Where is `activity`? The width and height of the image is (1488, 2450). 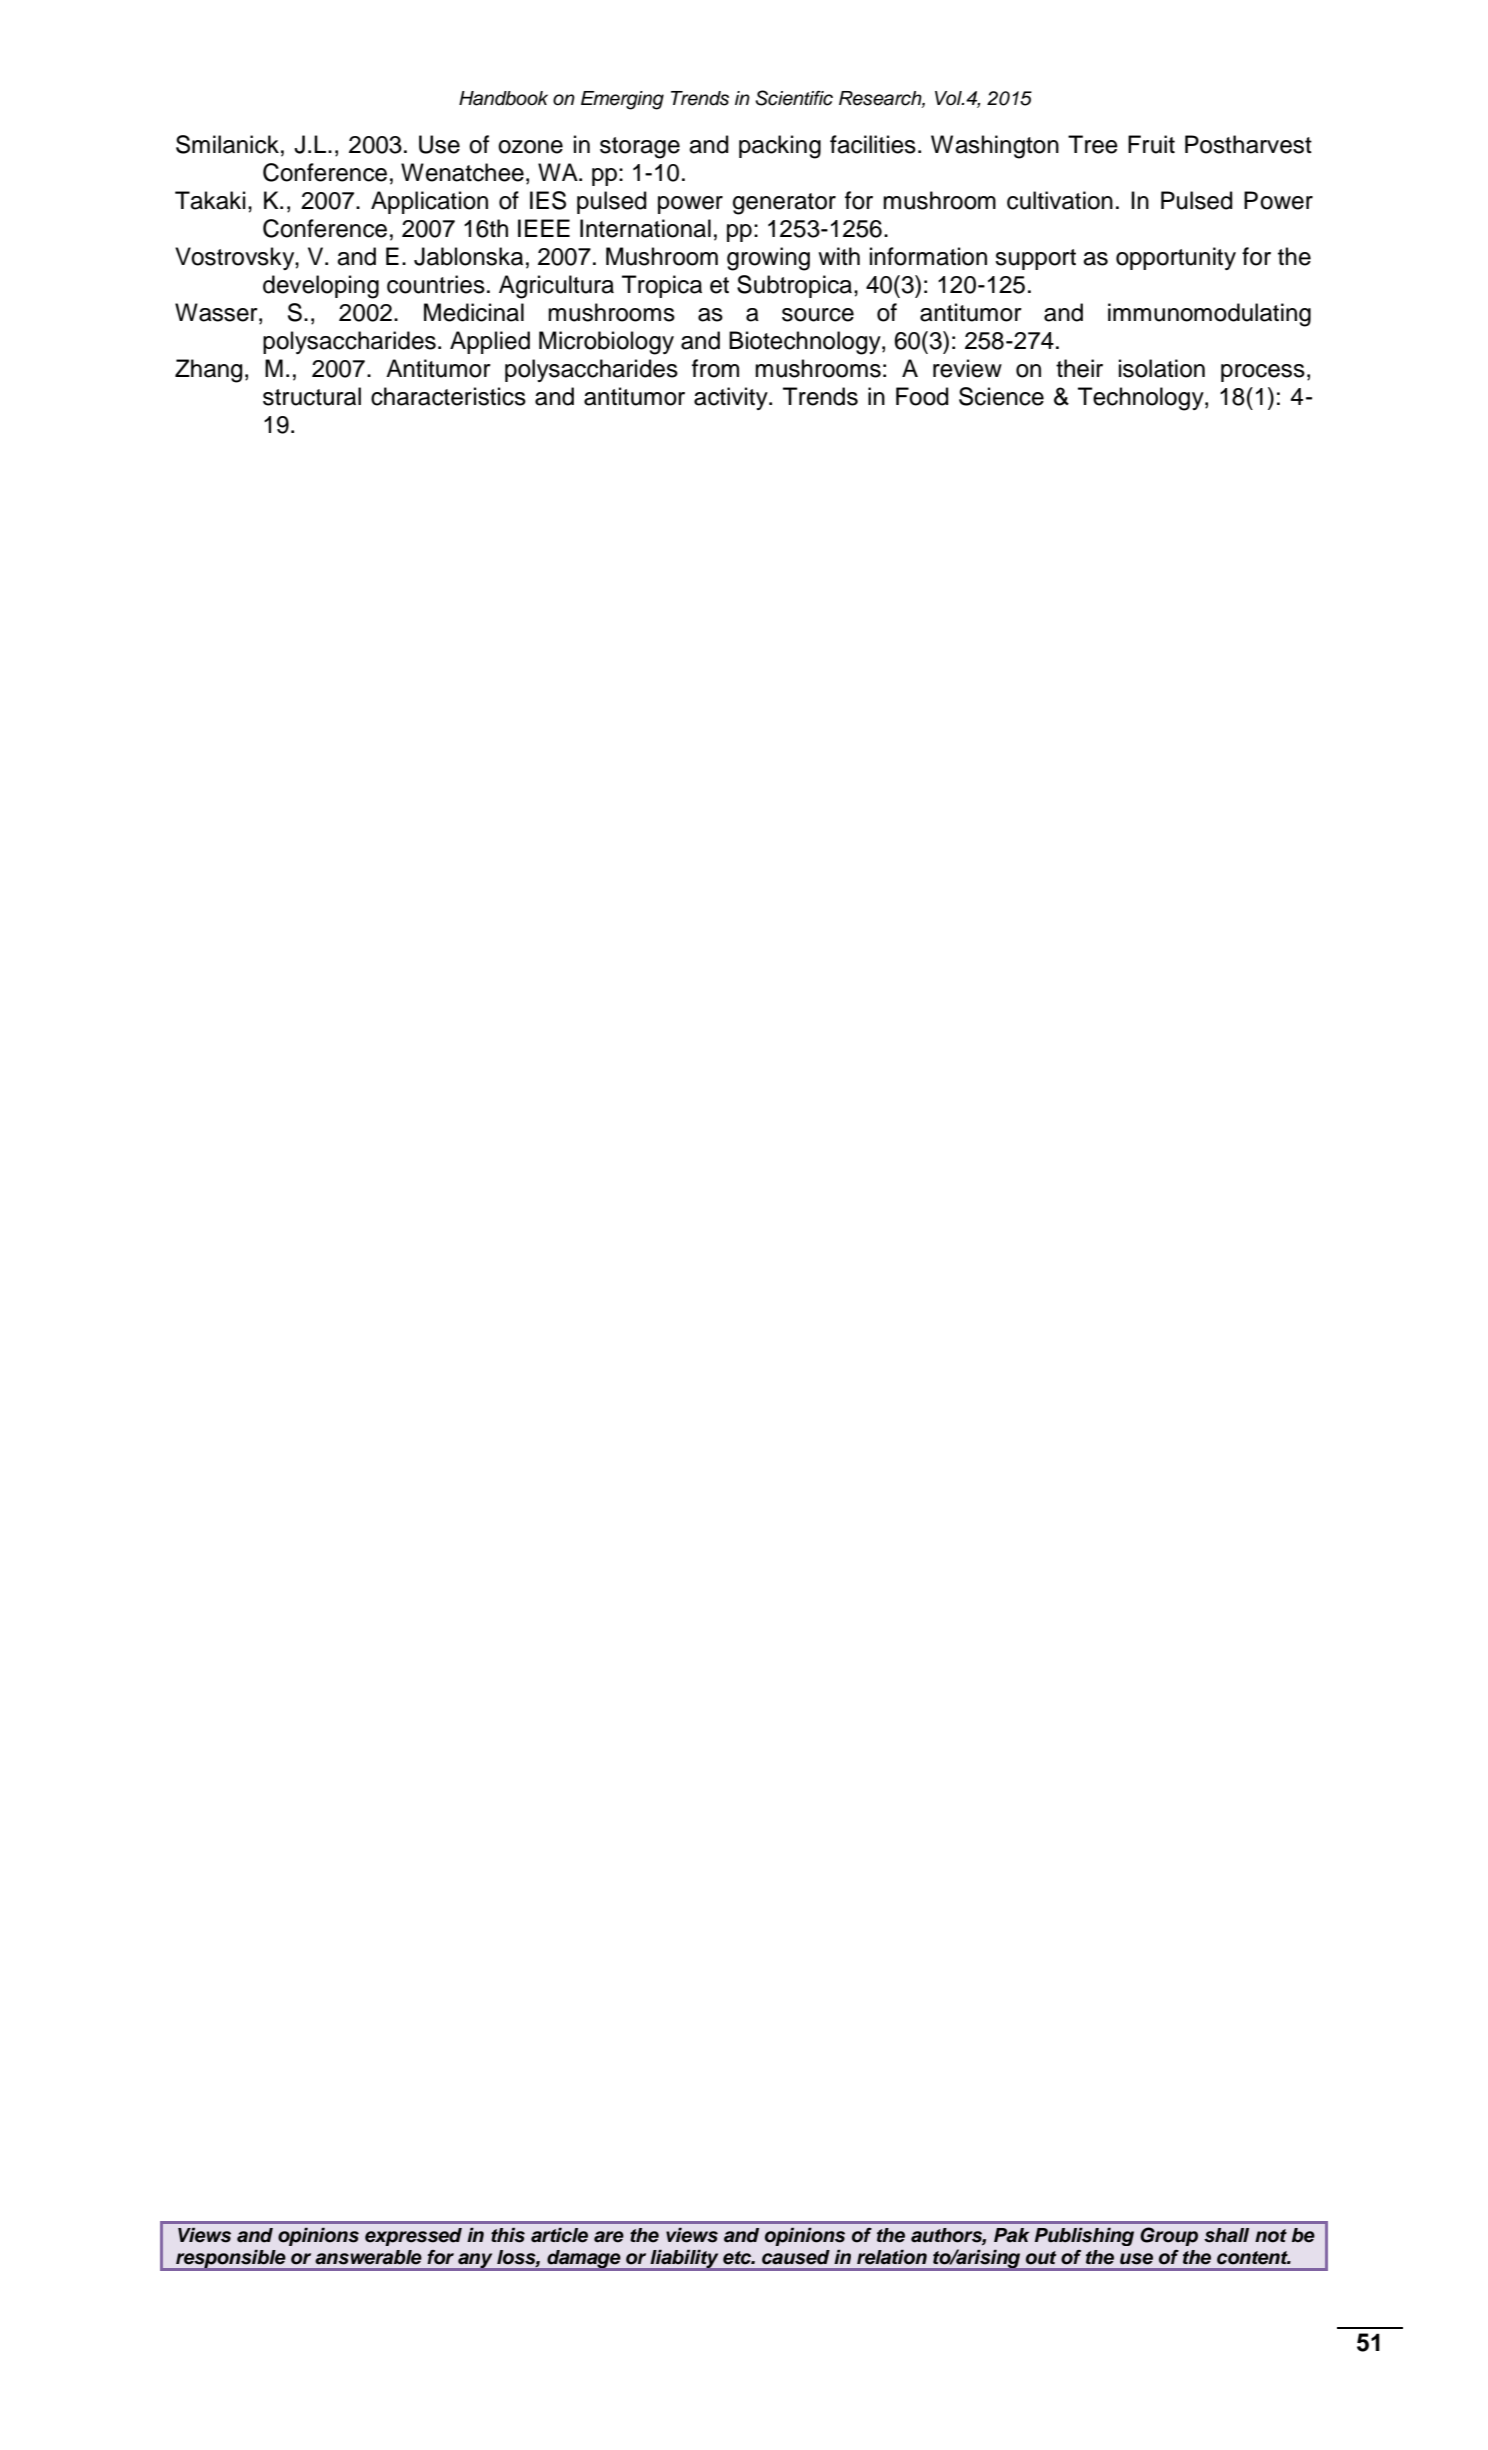 activity is located at coordinates (732, 398).
